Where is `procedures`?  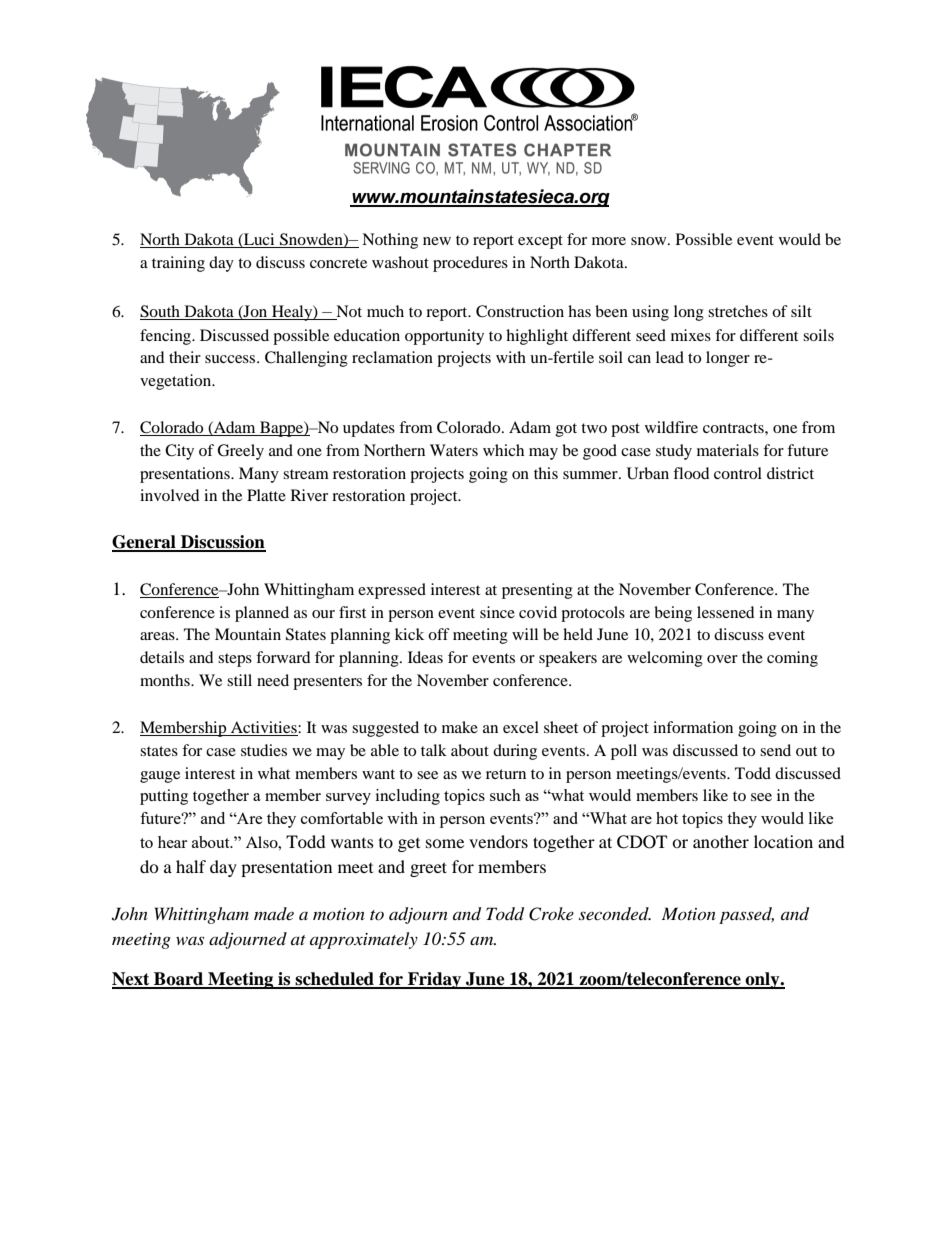 procedures is located at coordinates (470, 264).
